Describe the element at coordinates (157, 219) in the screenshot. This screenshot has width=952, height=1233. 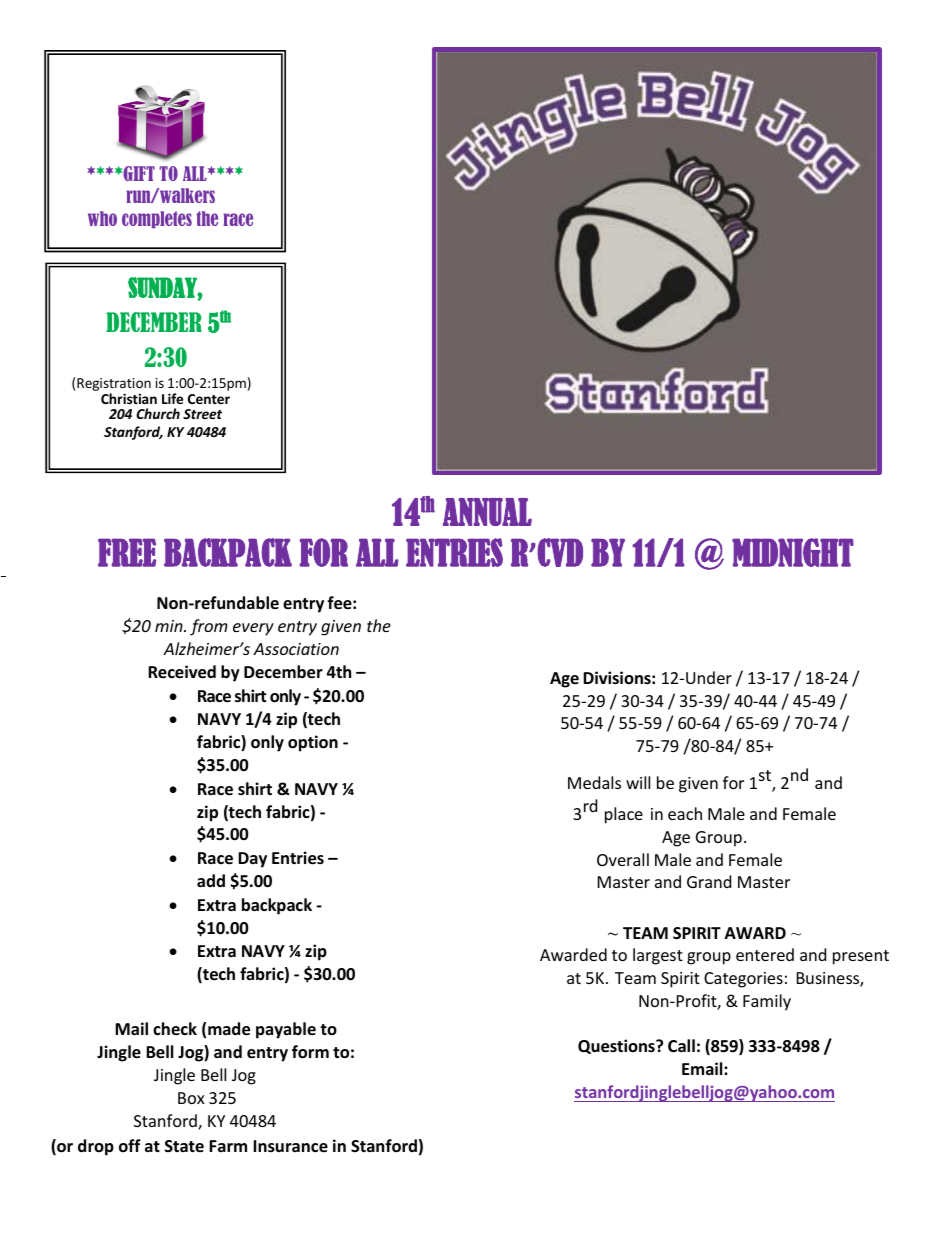
I see `completes` at that location.
